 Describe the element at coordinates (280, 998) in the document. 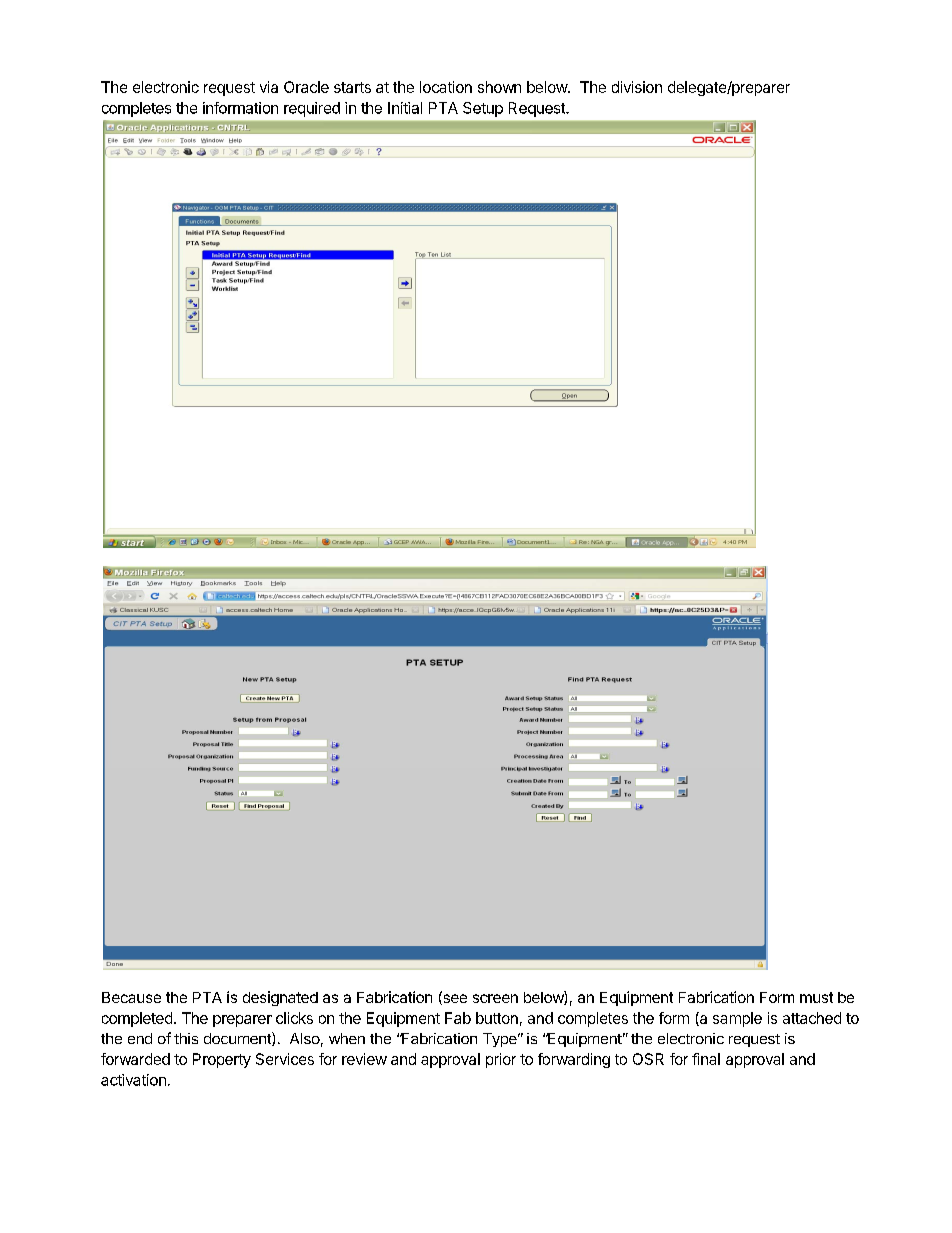

I see `designated` at that location.
